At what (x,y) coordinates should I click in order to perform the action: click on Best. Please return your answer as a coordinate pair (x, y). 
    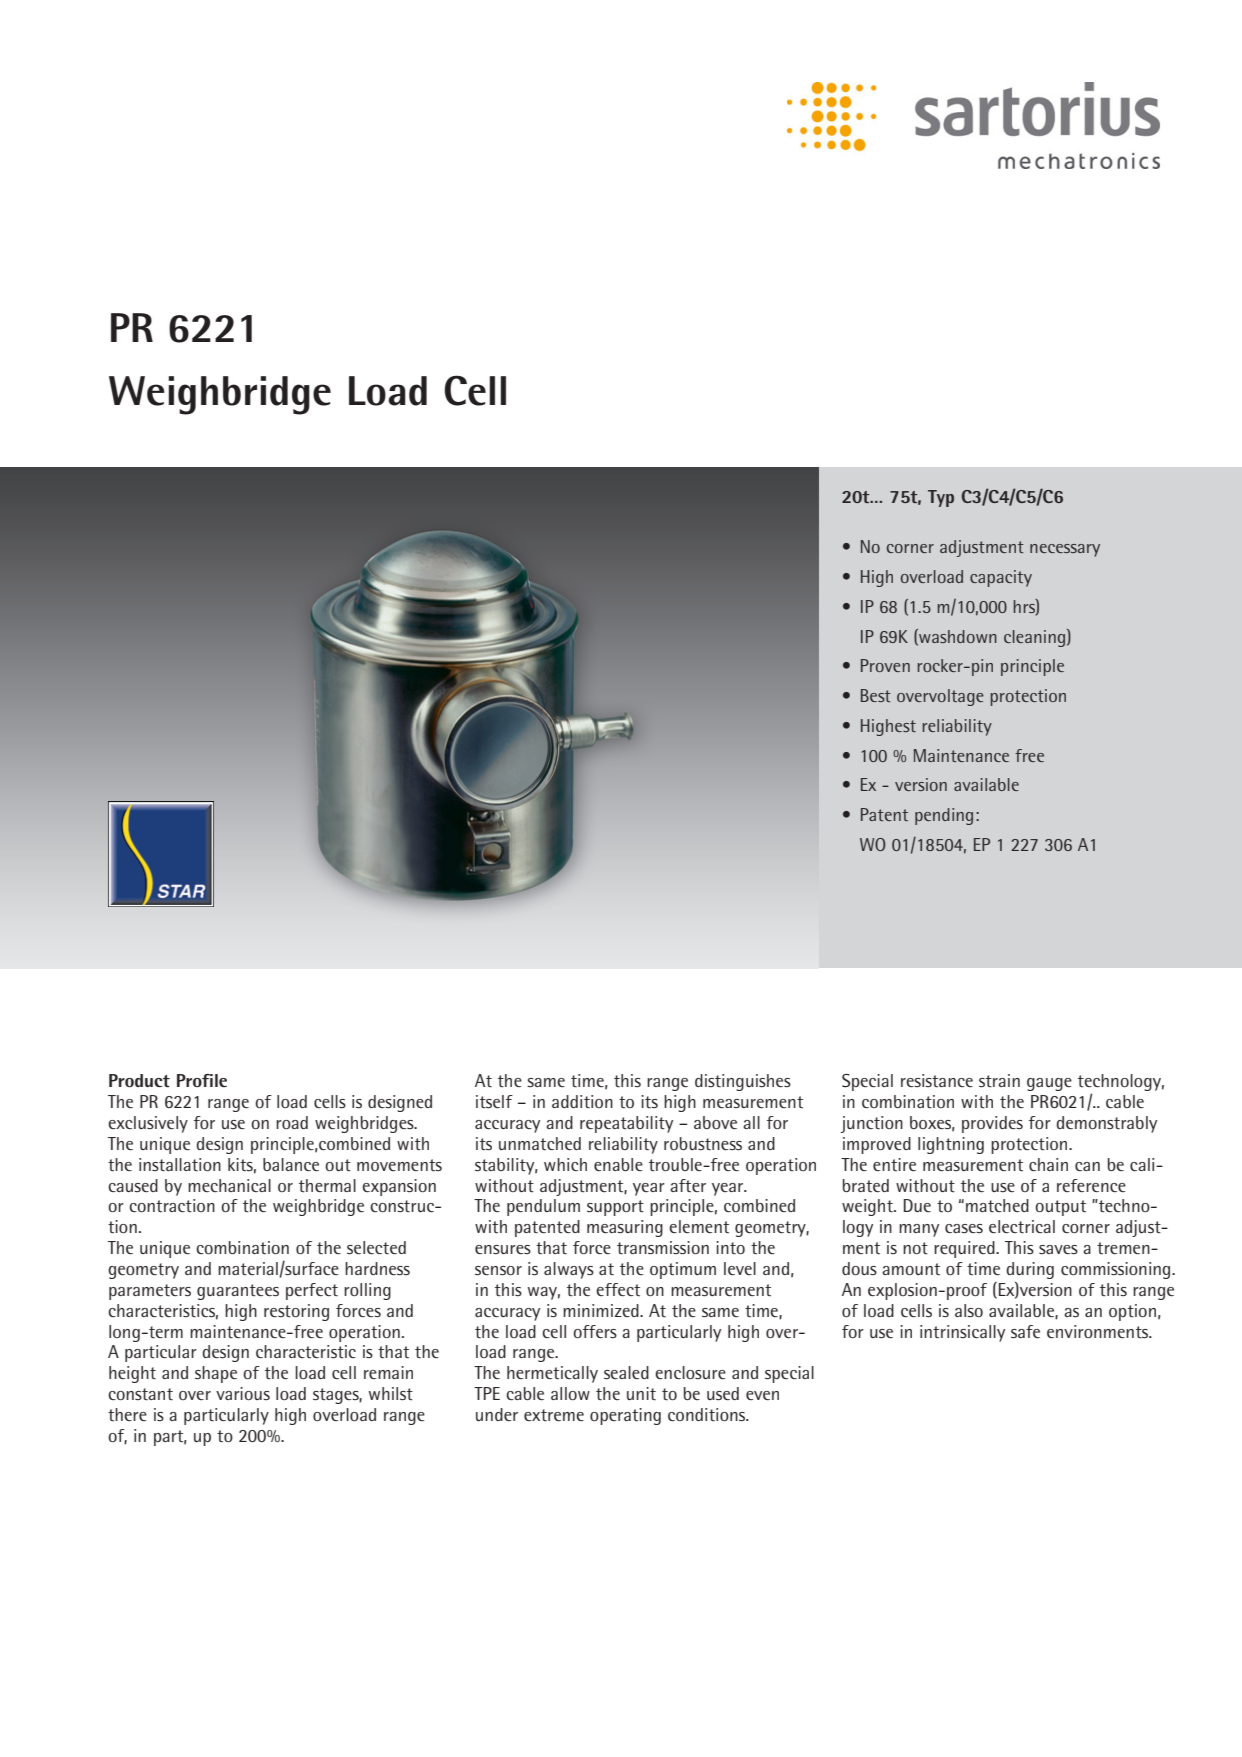
    Looking at the image, I should click on (876, 695).
